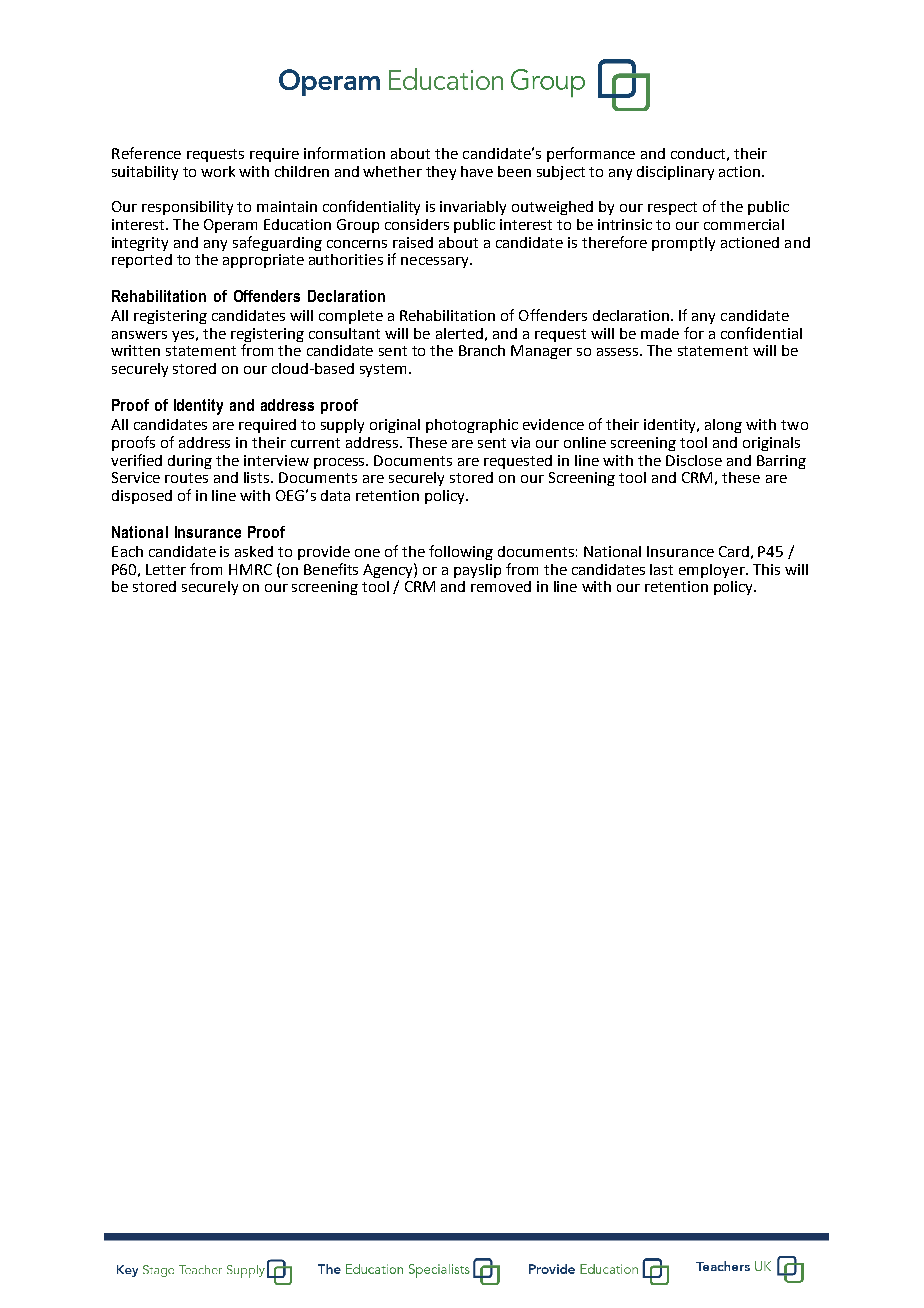 This screenshot has height=1308, width=924. What do you see at coordinates (660, 333) in the screenshot?
I see `made` at bounding box center [660, 333].
